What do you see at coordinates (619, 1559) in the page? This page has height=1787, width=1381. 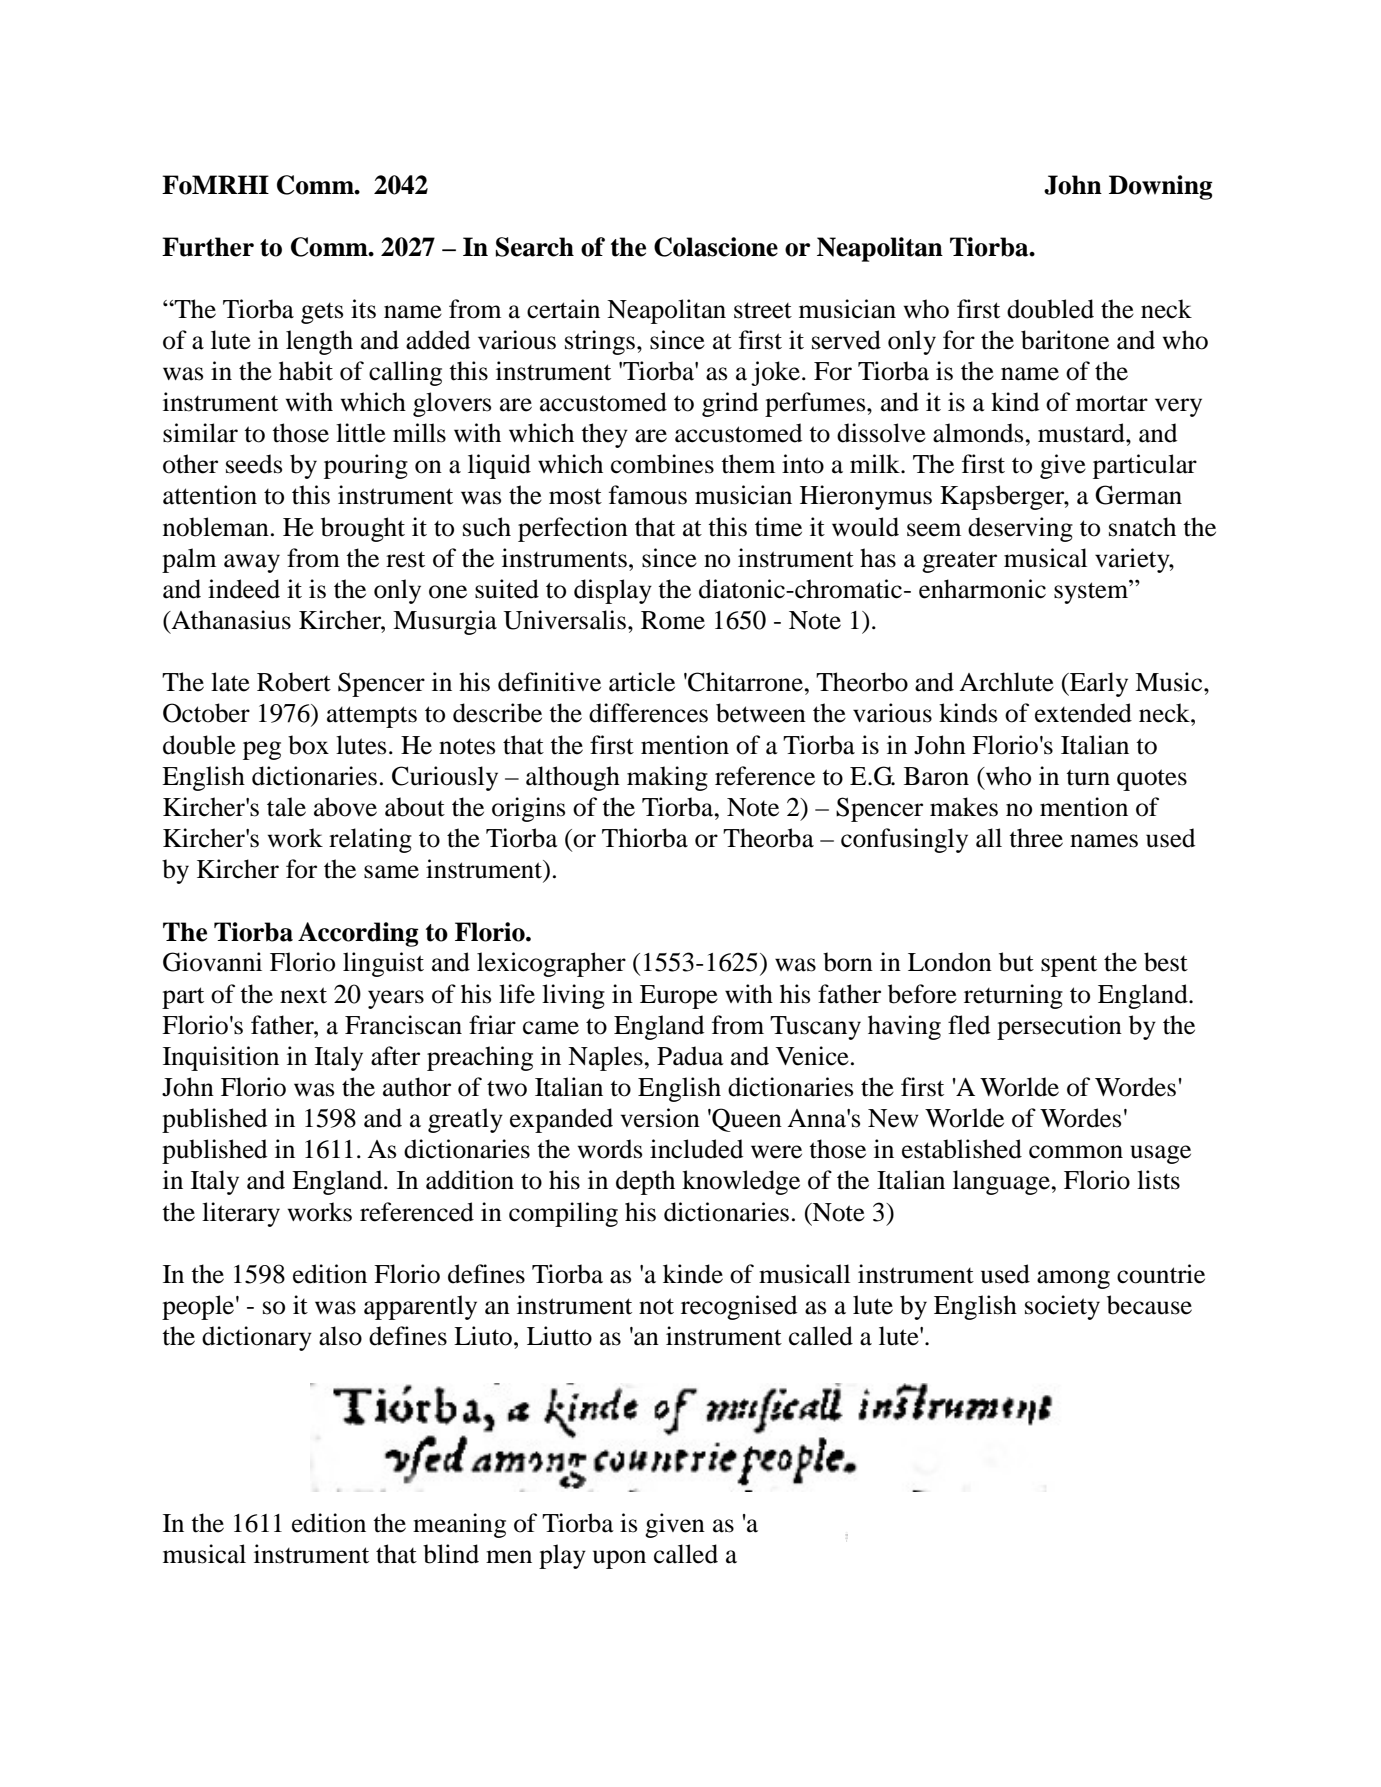 I see `upon` at bounding box center [619, 1559].
